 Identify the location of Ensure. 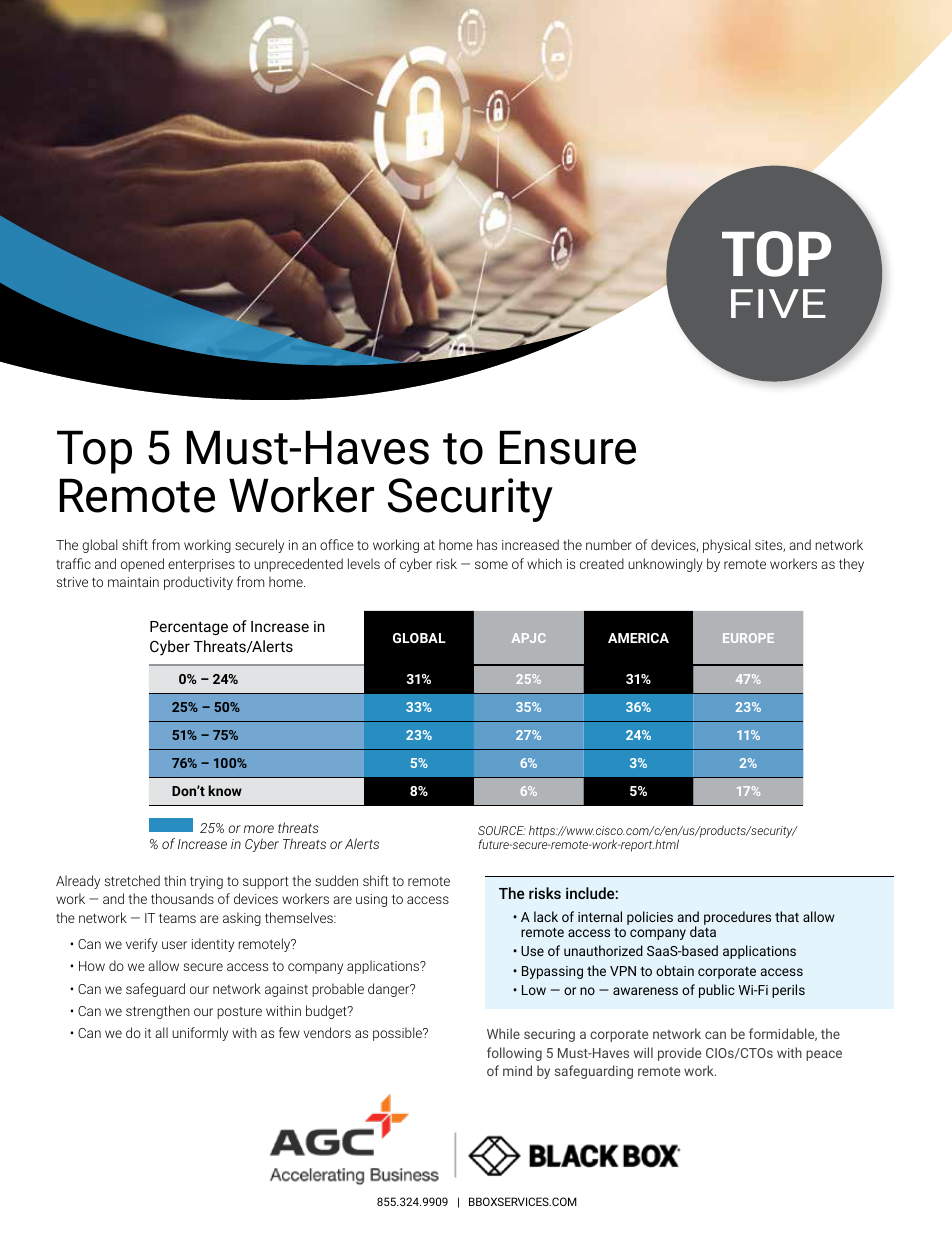
(568, 447).
